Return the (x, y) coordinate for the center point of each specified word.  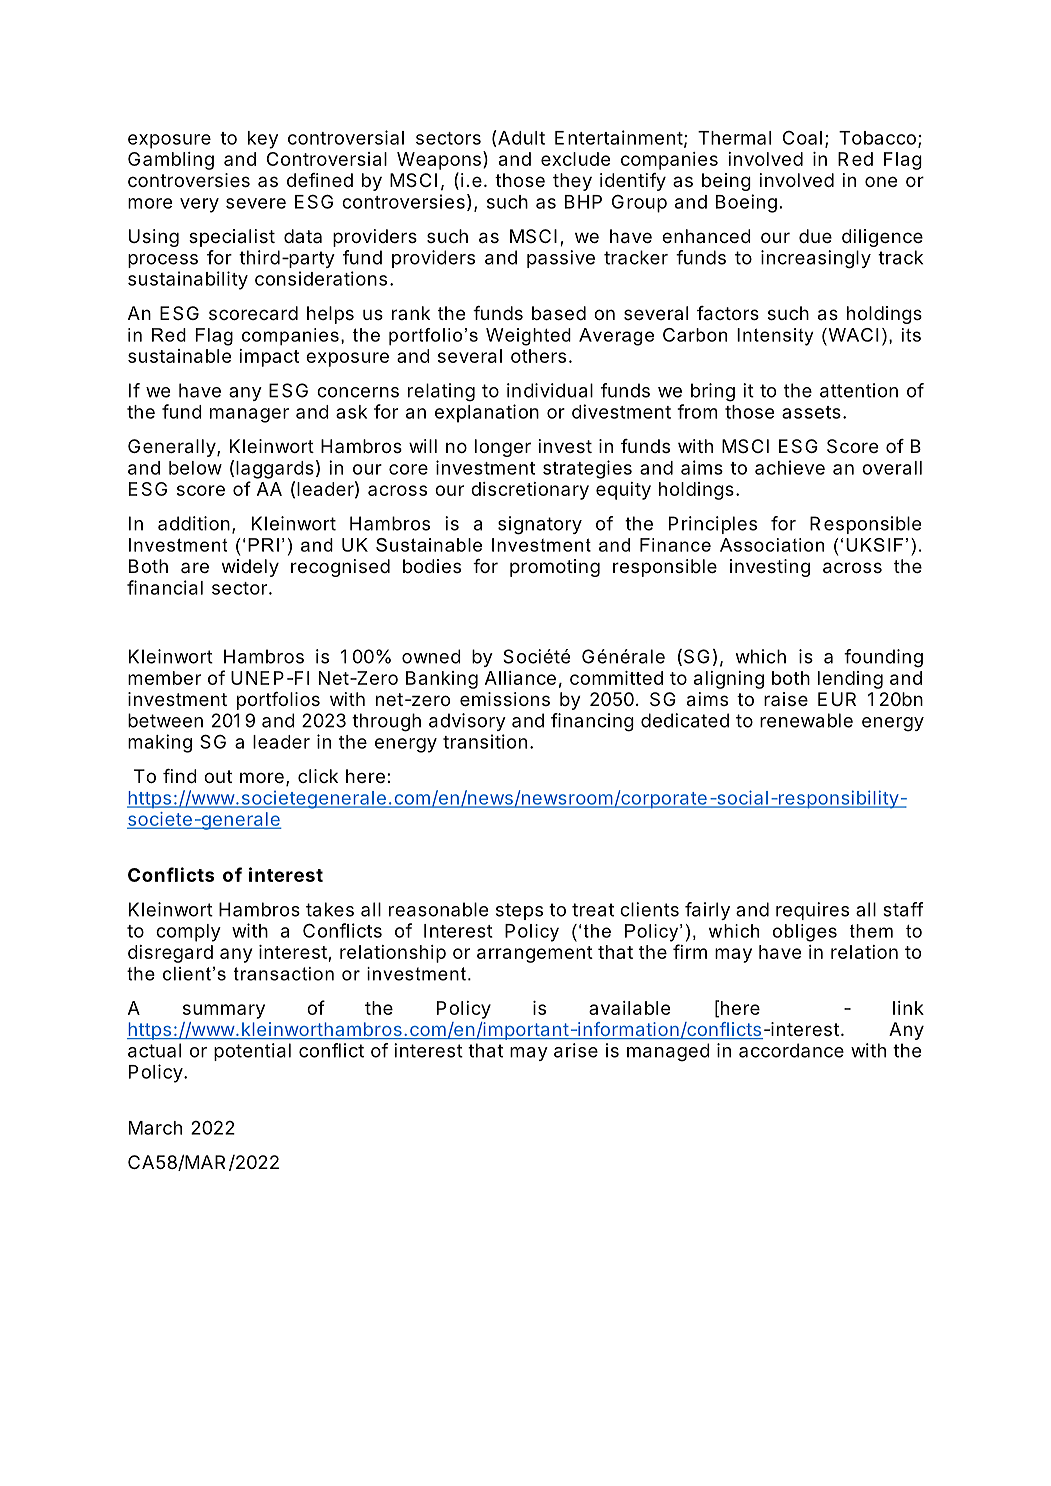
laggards (275, 470)
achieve (790, 467)
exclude (575, 159)
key (263, 140)
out (218, 776)
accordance (791, 1050)
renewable (806, 720)
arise (576, 1050)
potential (252, 1052)
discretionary (530, 491)
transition (485, 741)
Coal (802, 138)
